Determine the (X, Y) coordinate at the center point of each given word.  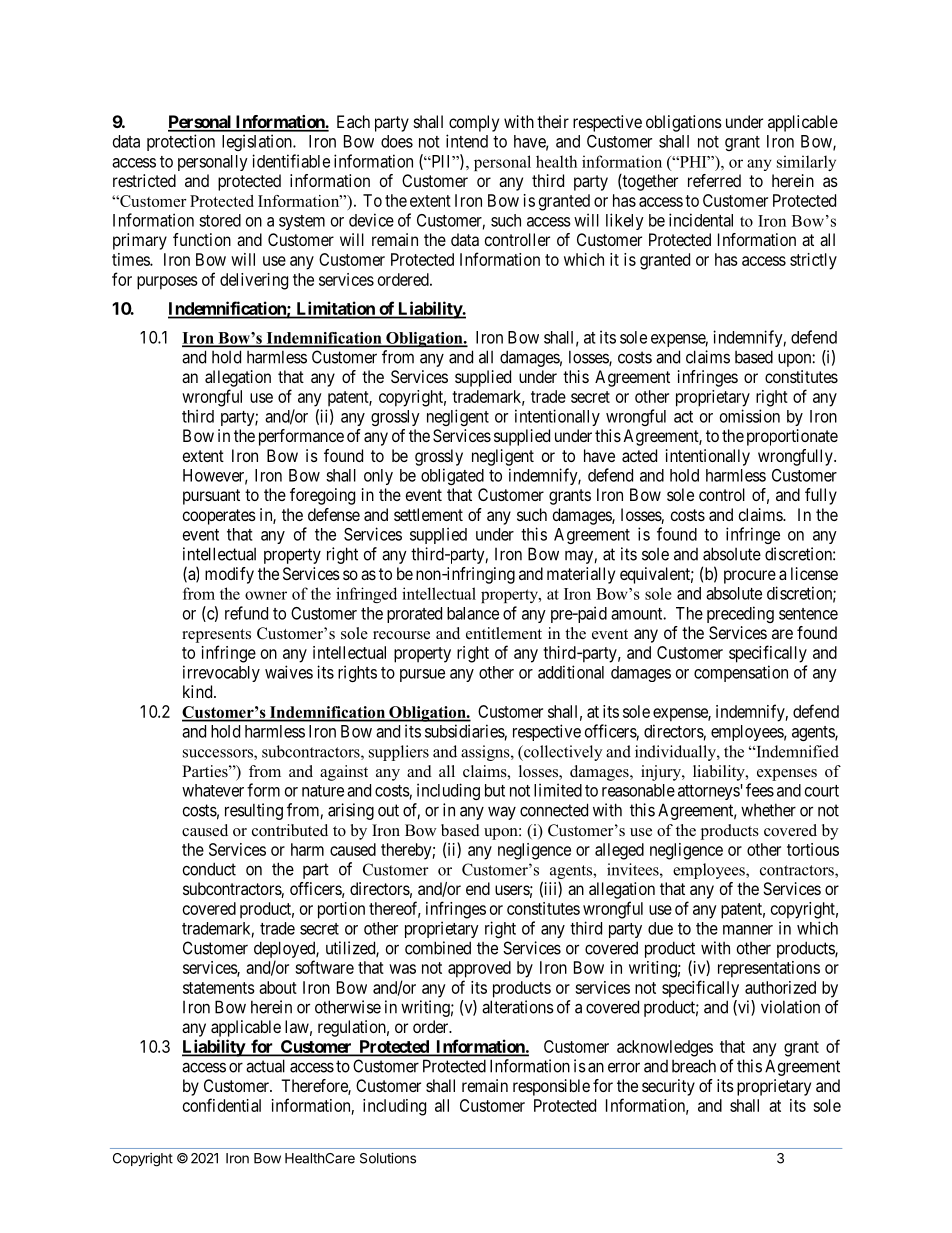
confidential (222, 1105)
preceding (740, 614)
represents (216, 636)
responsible (551, 1087)
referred (714, 180)
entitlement (504, 633)
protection (181, 142)
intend (467, 141)
